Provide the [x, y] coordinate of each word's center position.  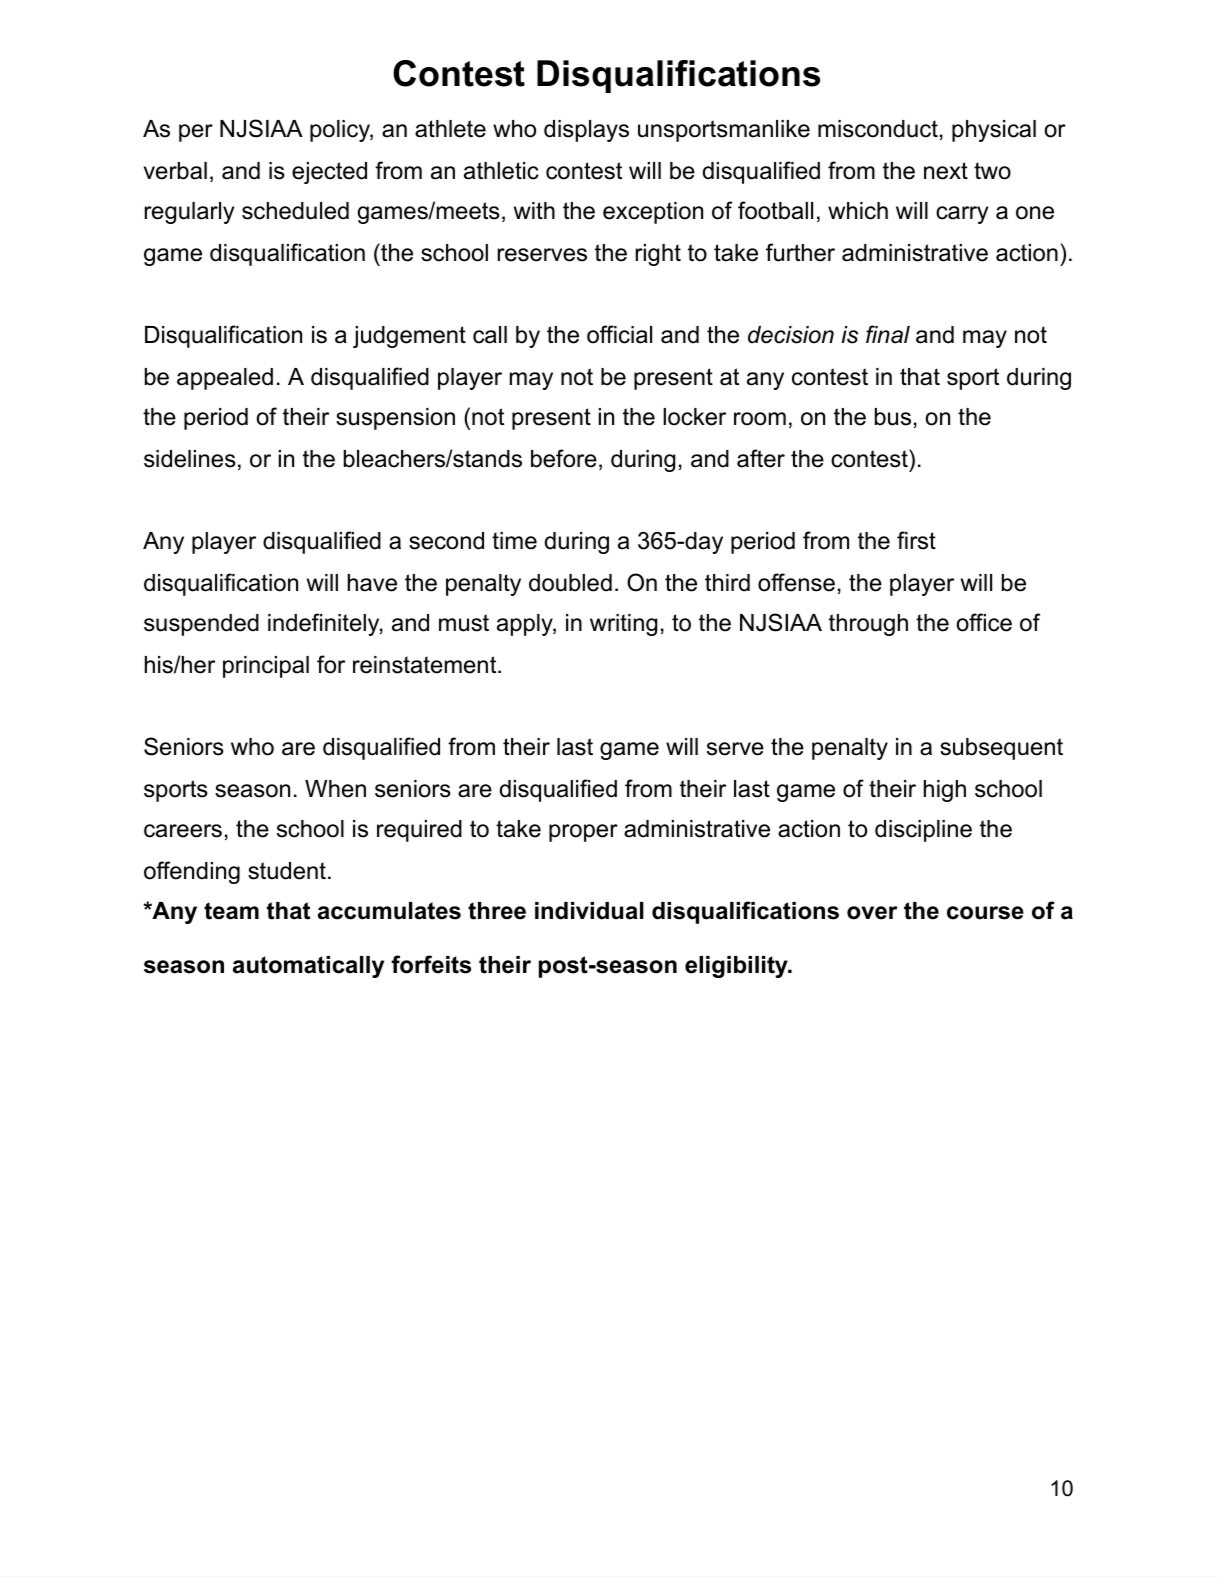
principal [266, 667]
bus [893, 417]
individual [589, 911]
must [464, 623]
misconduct [878, 129]
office [984, 622]
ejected [329, 173]
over [872, 913]
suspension [395, 419]
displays [586, 131]
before [564, 458]
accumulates [389, 911]
